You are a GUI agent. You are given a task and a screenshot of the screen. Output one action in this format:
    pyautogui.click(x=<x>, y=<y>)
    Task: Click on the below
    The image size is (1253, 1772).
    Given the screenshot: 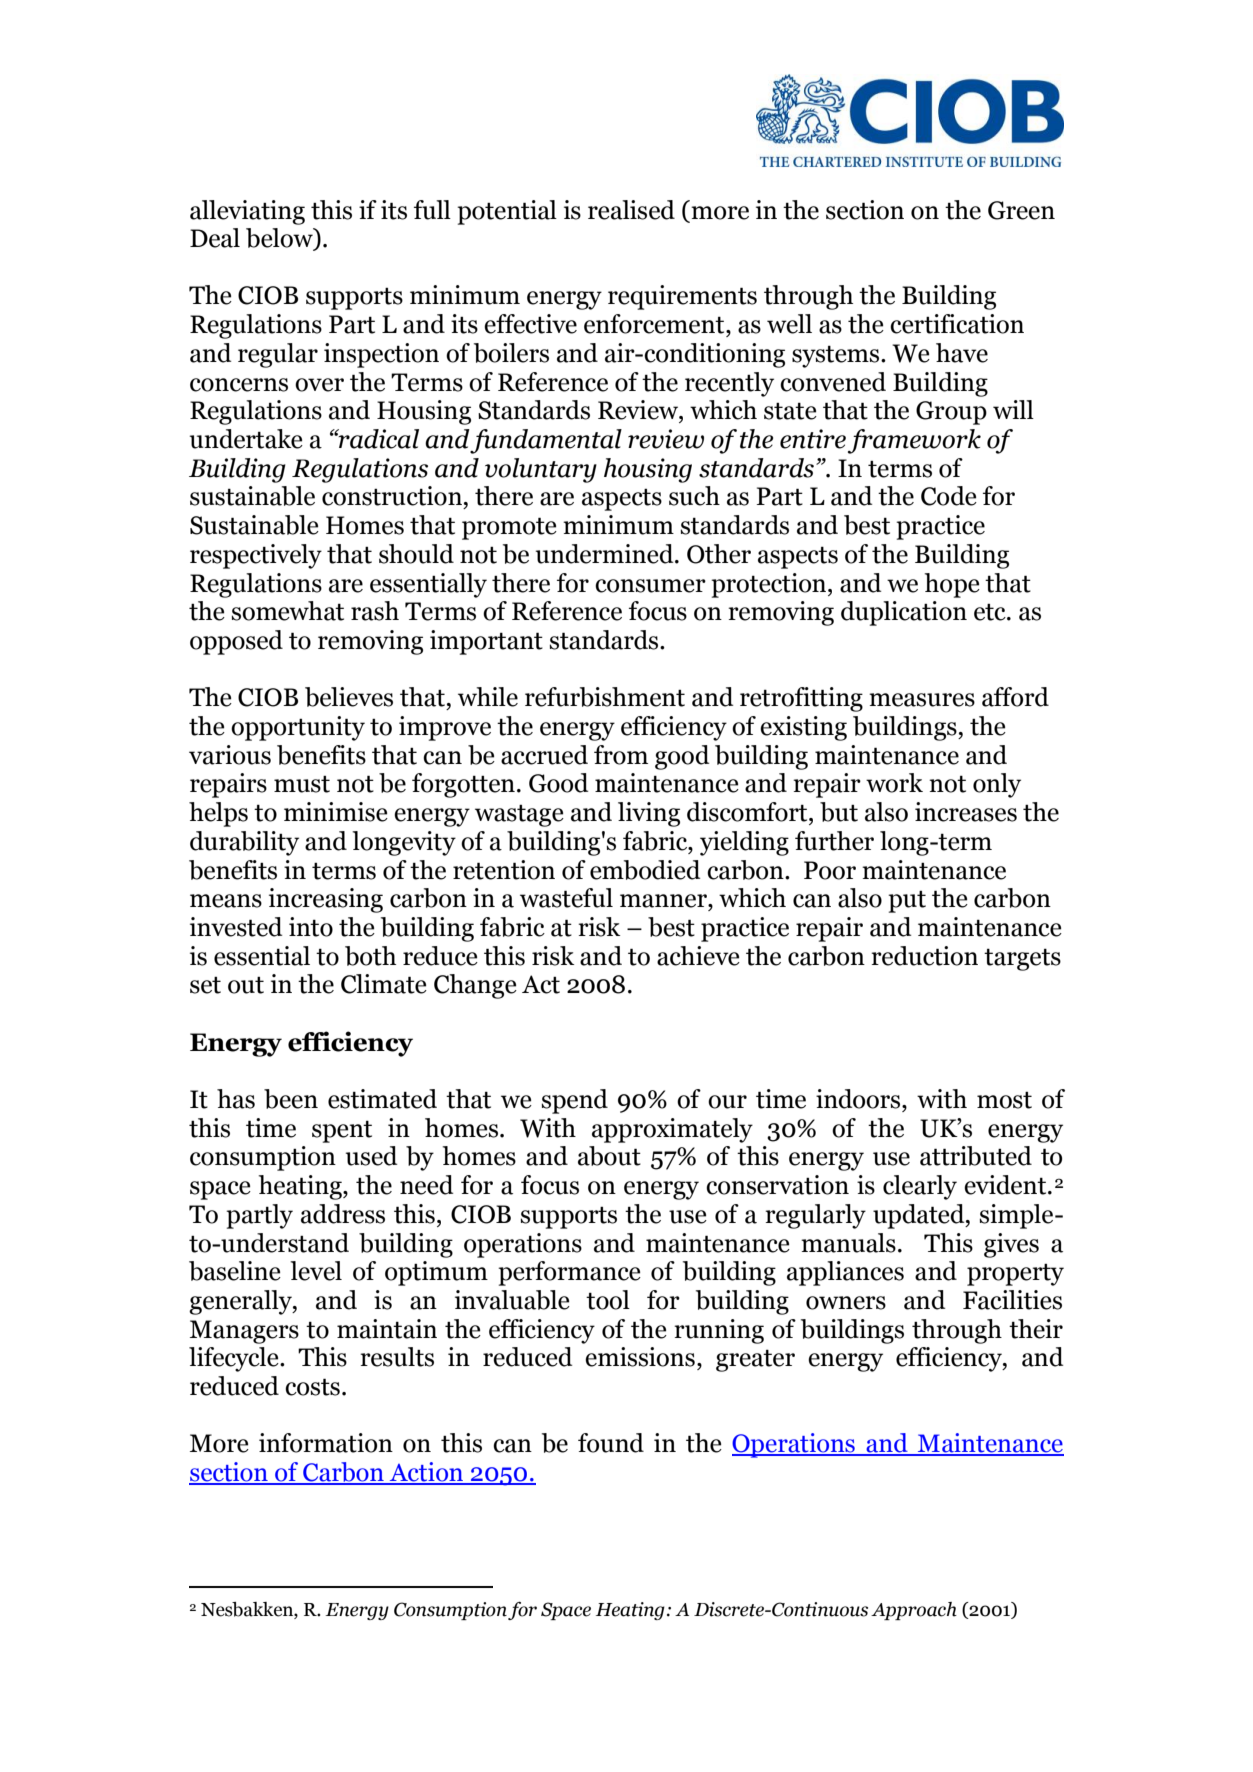 What is the action you would take?
    pyautogui.click(x=280, y=239)
